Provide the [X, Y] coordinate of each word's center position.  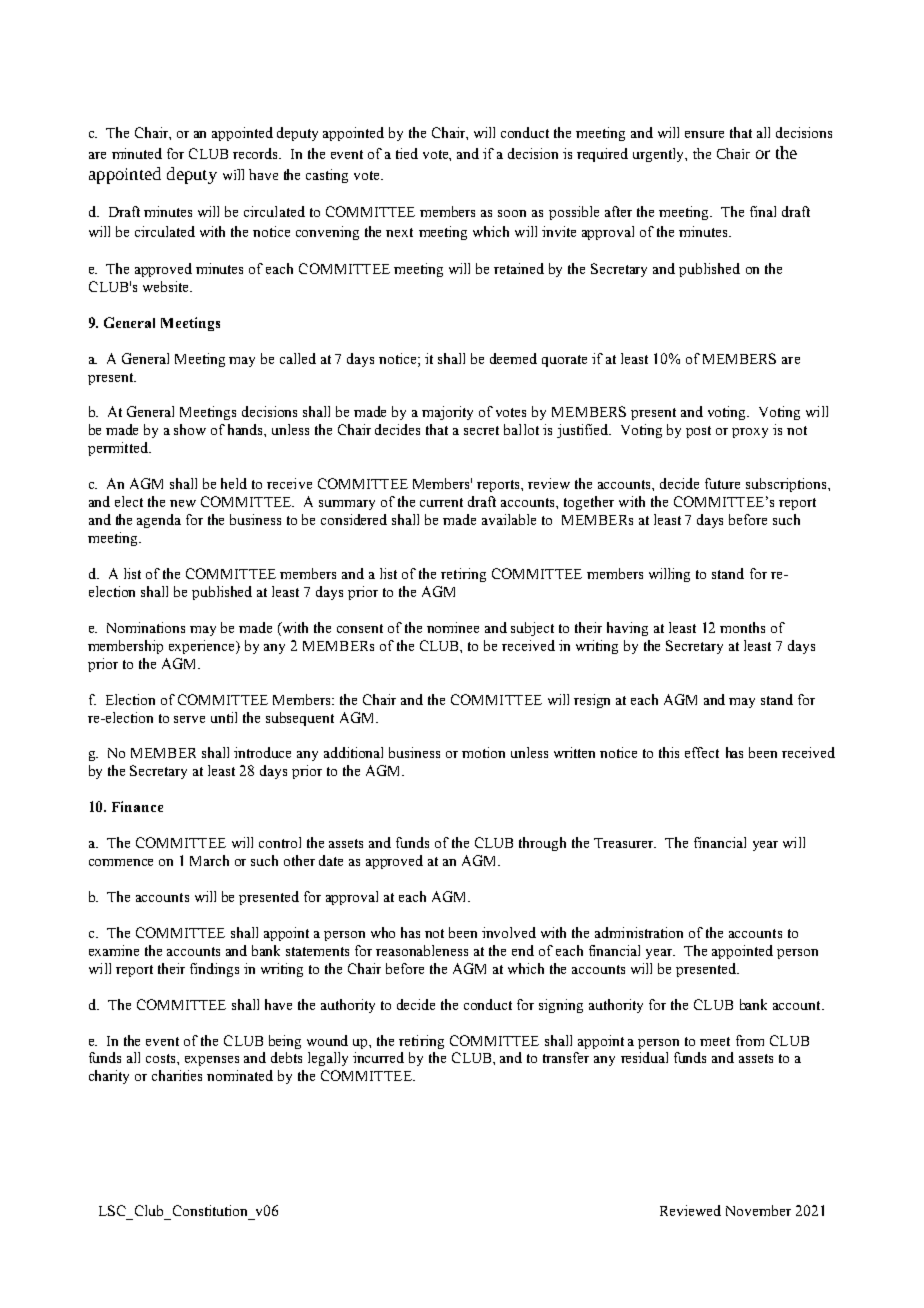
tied [407, 153]
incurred [378, 1057]
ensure [704, 134]
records [257, 153]
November [758, 1210]
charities [177, 1075]
